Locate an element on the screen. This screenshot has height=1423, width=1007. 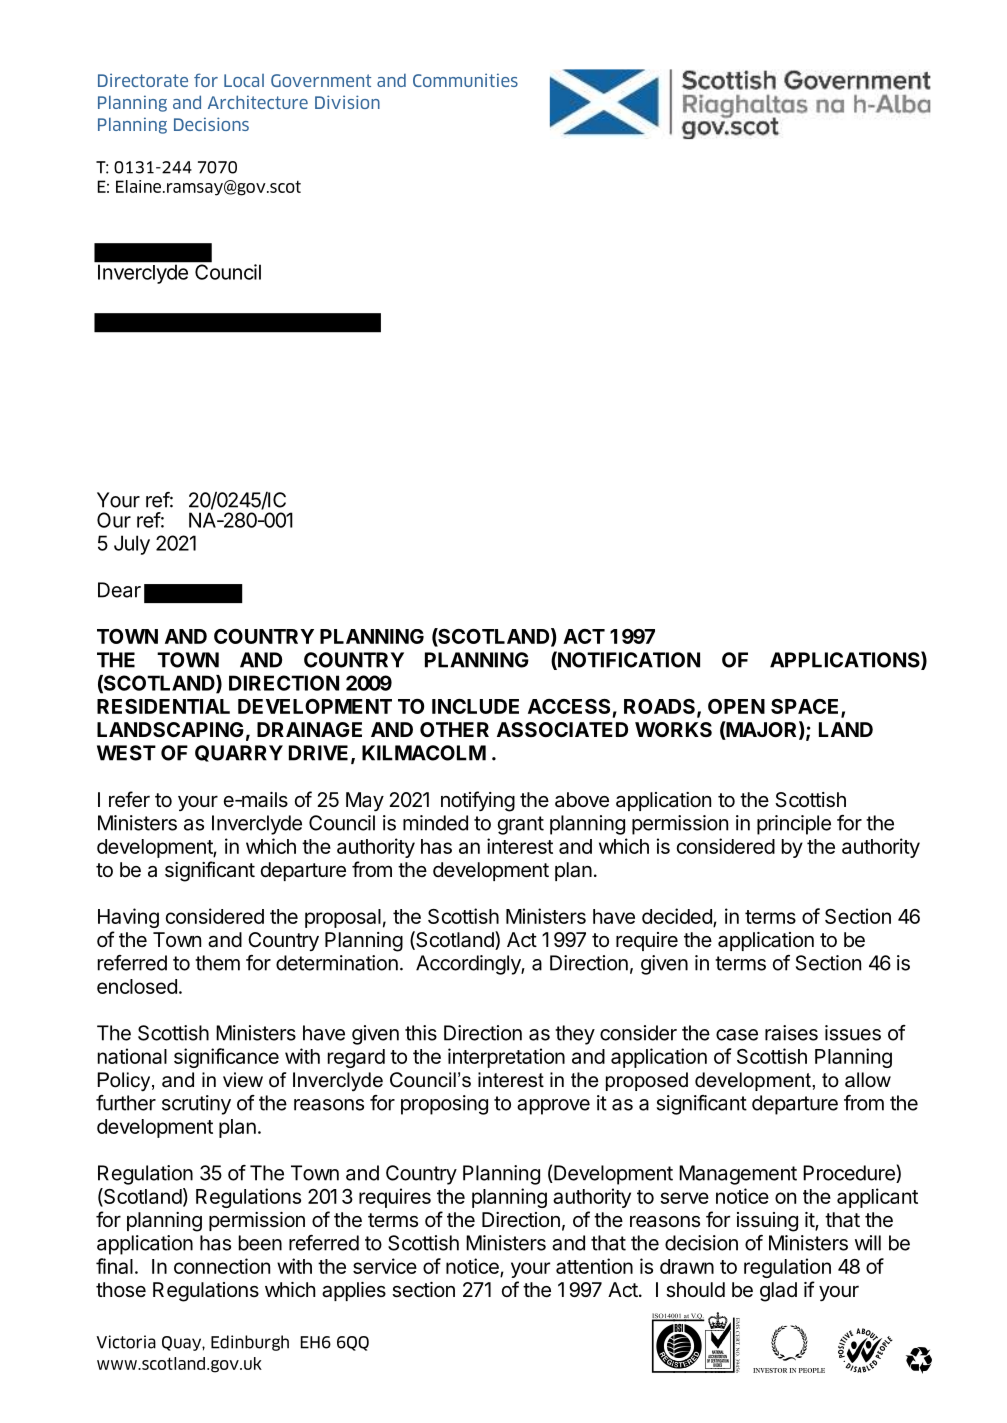
connection is located at coordinates (222, 1266).
